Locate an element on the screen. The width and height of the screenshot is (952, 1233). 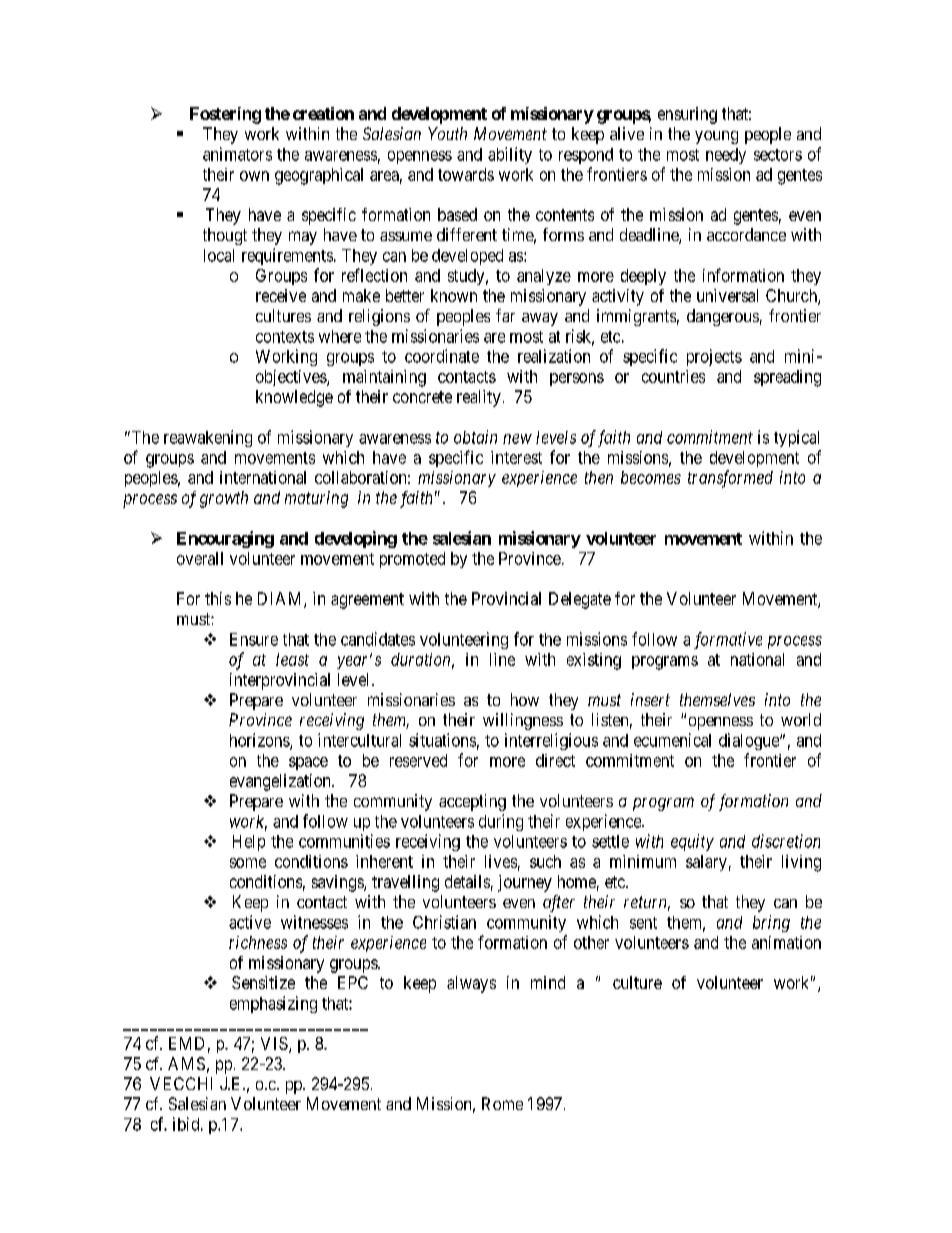
young is located at coordinates (716, 137).
